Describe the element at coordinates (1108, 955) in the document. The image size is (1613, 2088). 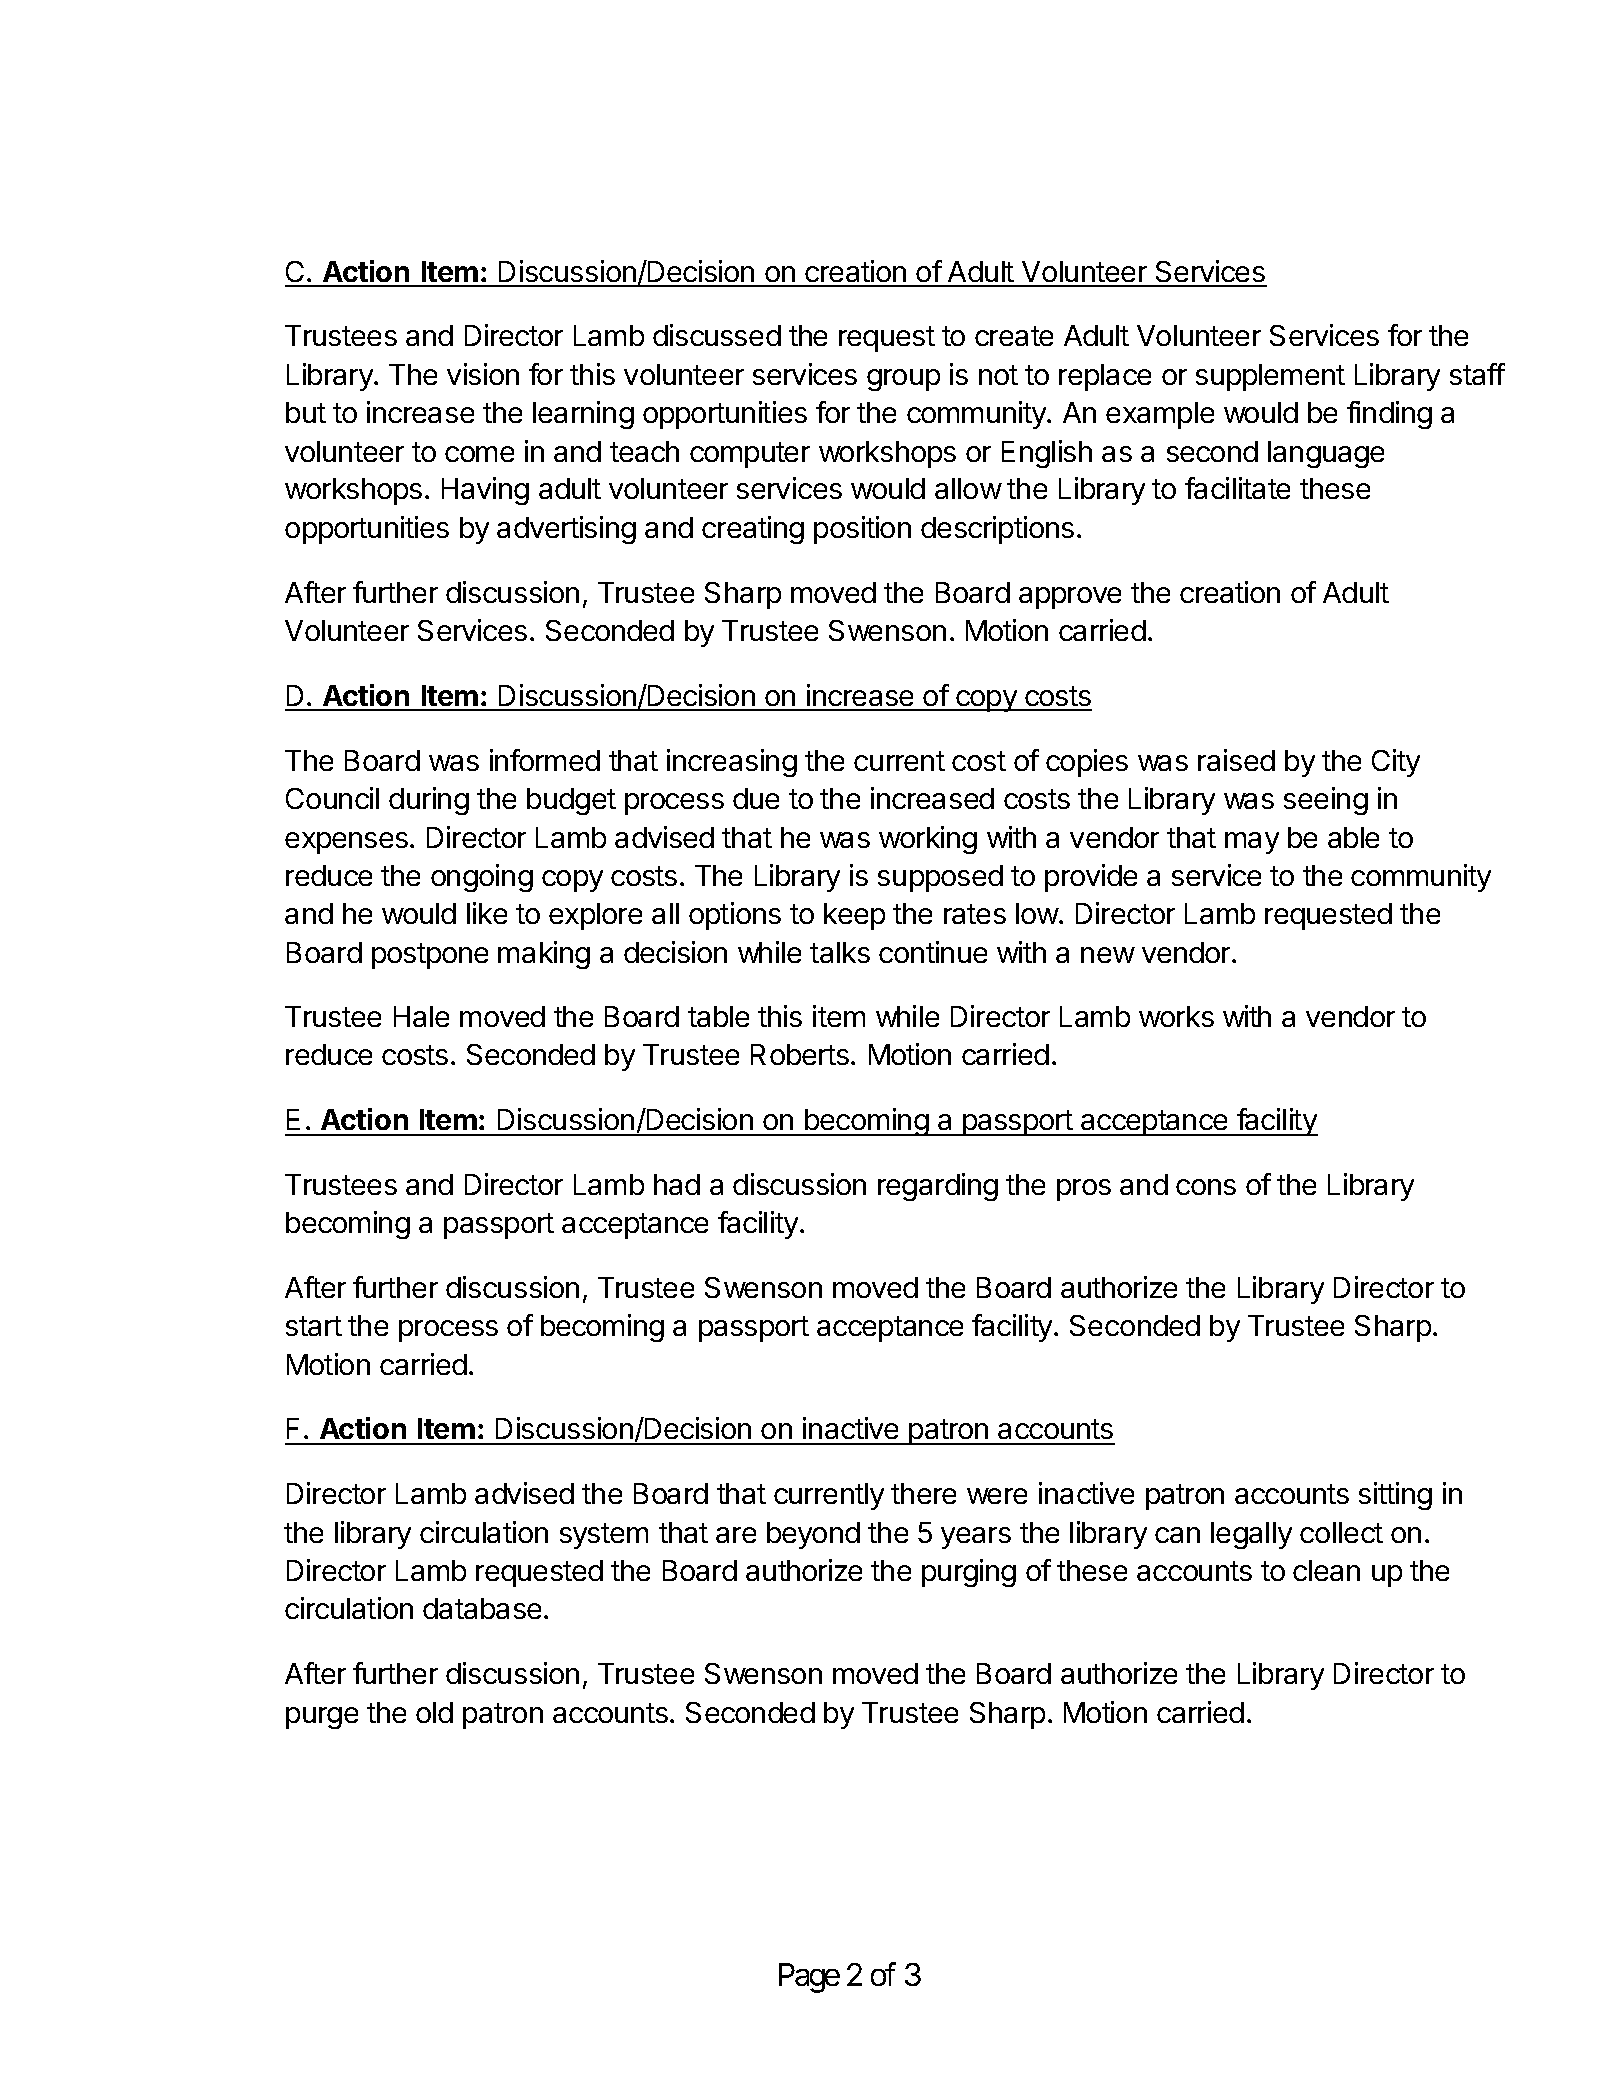
I see `new` at that location.
